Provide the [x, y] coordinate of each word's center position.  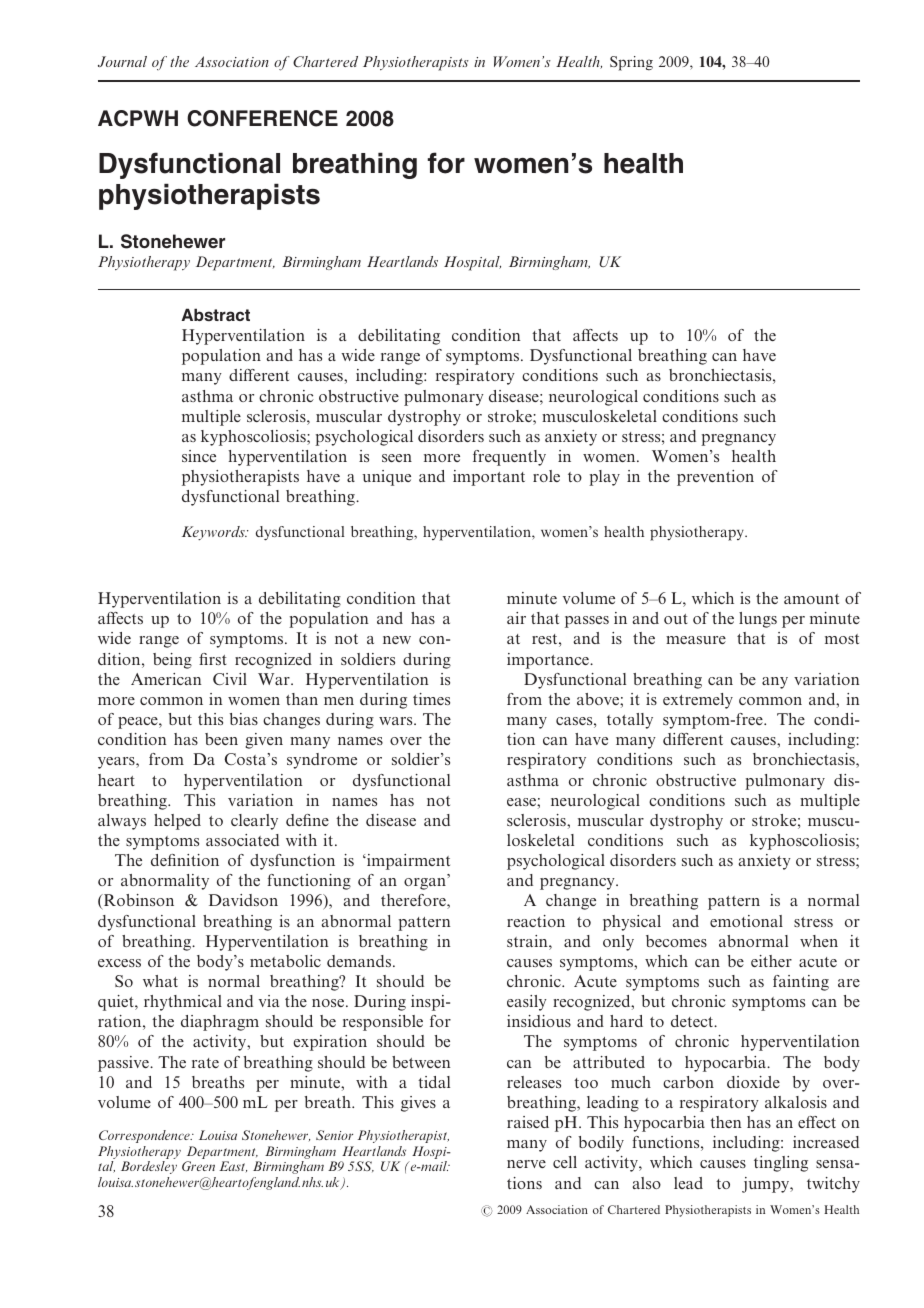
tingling [781, 1164]
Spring [631, 63]
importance [549, 661]
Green [198, 1166]
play [604, 478]
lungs [758, 620]
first [213, 659]
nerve [526, 1164]
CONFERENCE [262, 118]
